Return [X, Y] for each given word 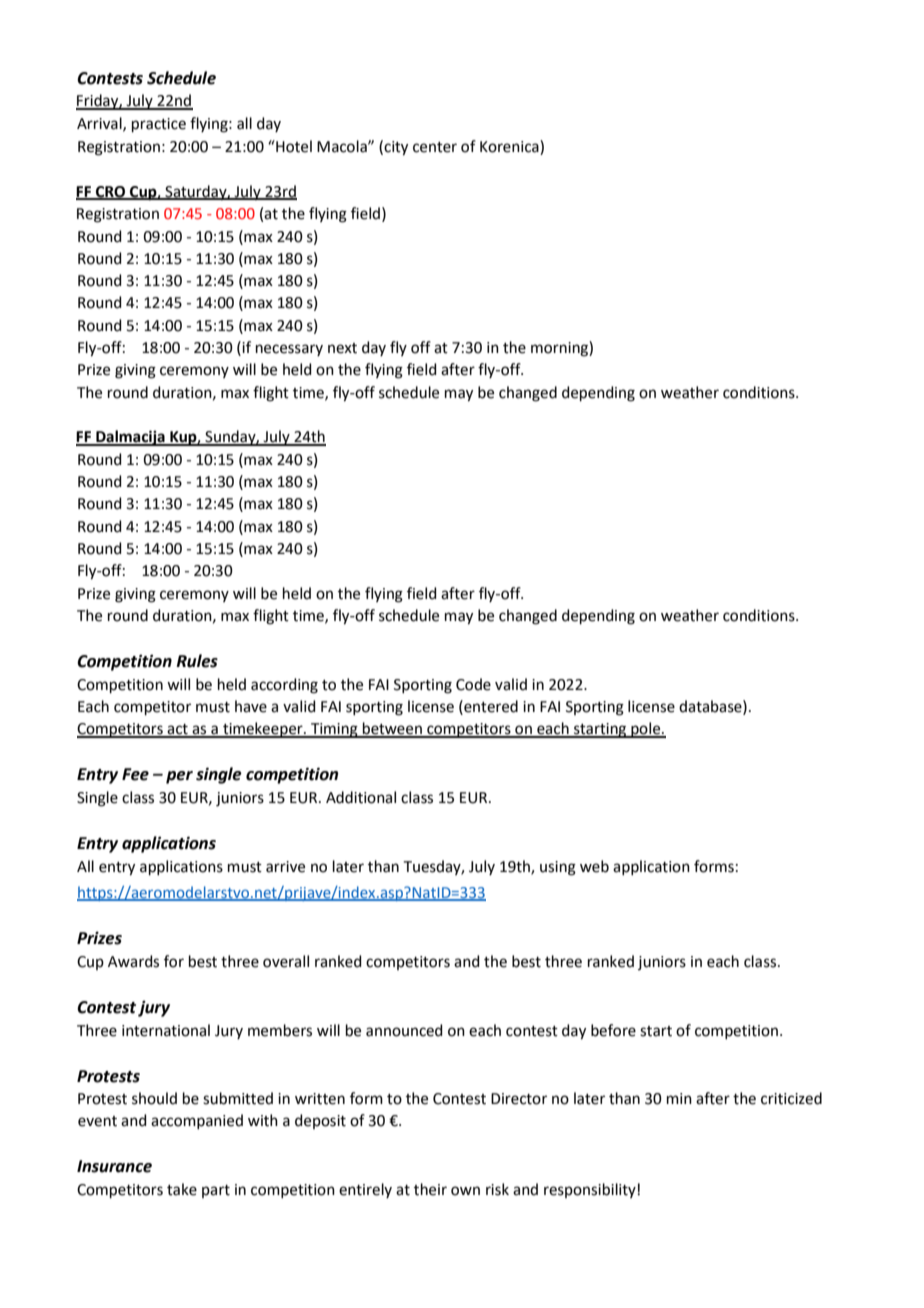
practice [159, 125]
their [430, 1189]
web [594, 866]
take [182, 1189]
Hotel [293, 146]
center [435, 147]
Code [473, 684]
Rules [197, 661]
